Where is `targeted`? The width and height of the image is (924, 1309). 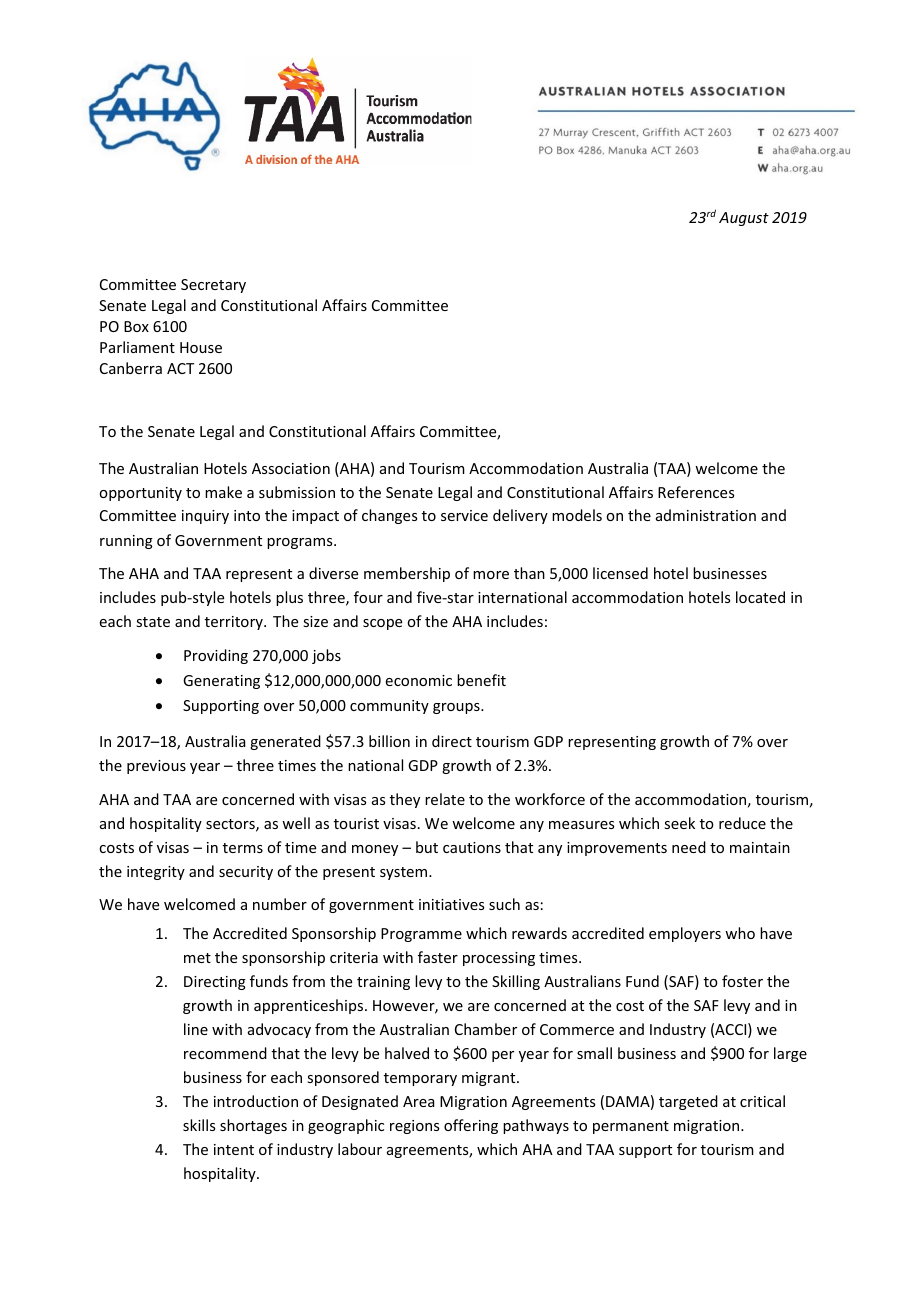
targeted is located at coordinates (688, 1102).
